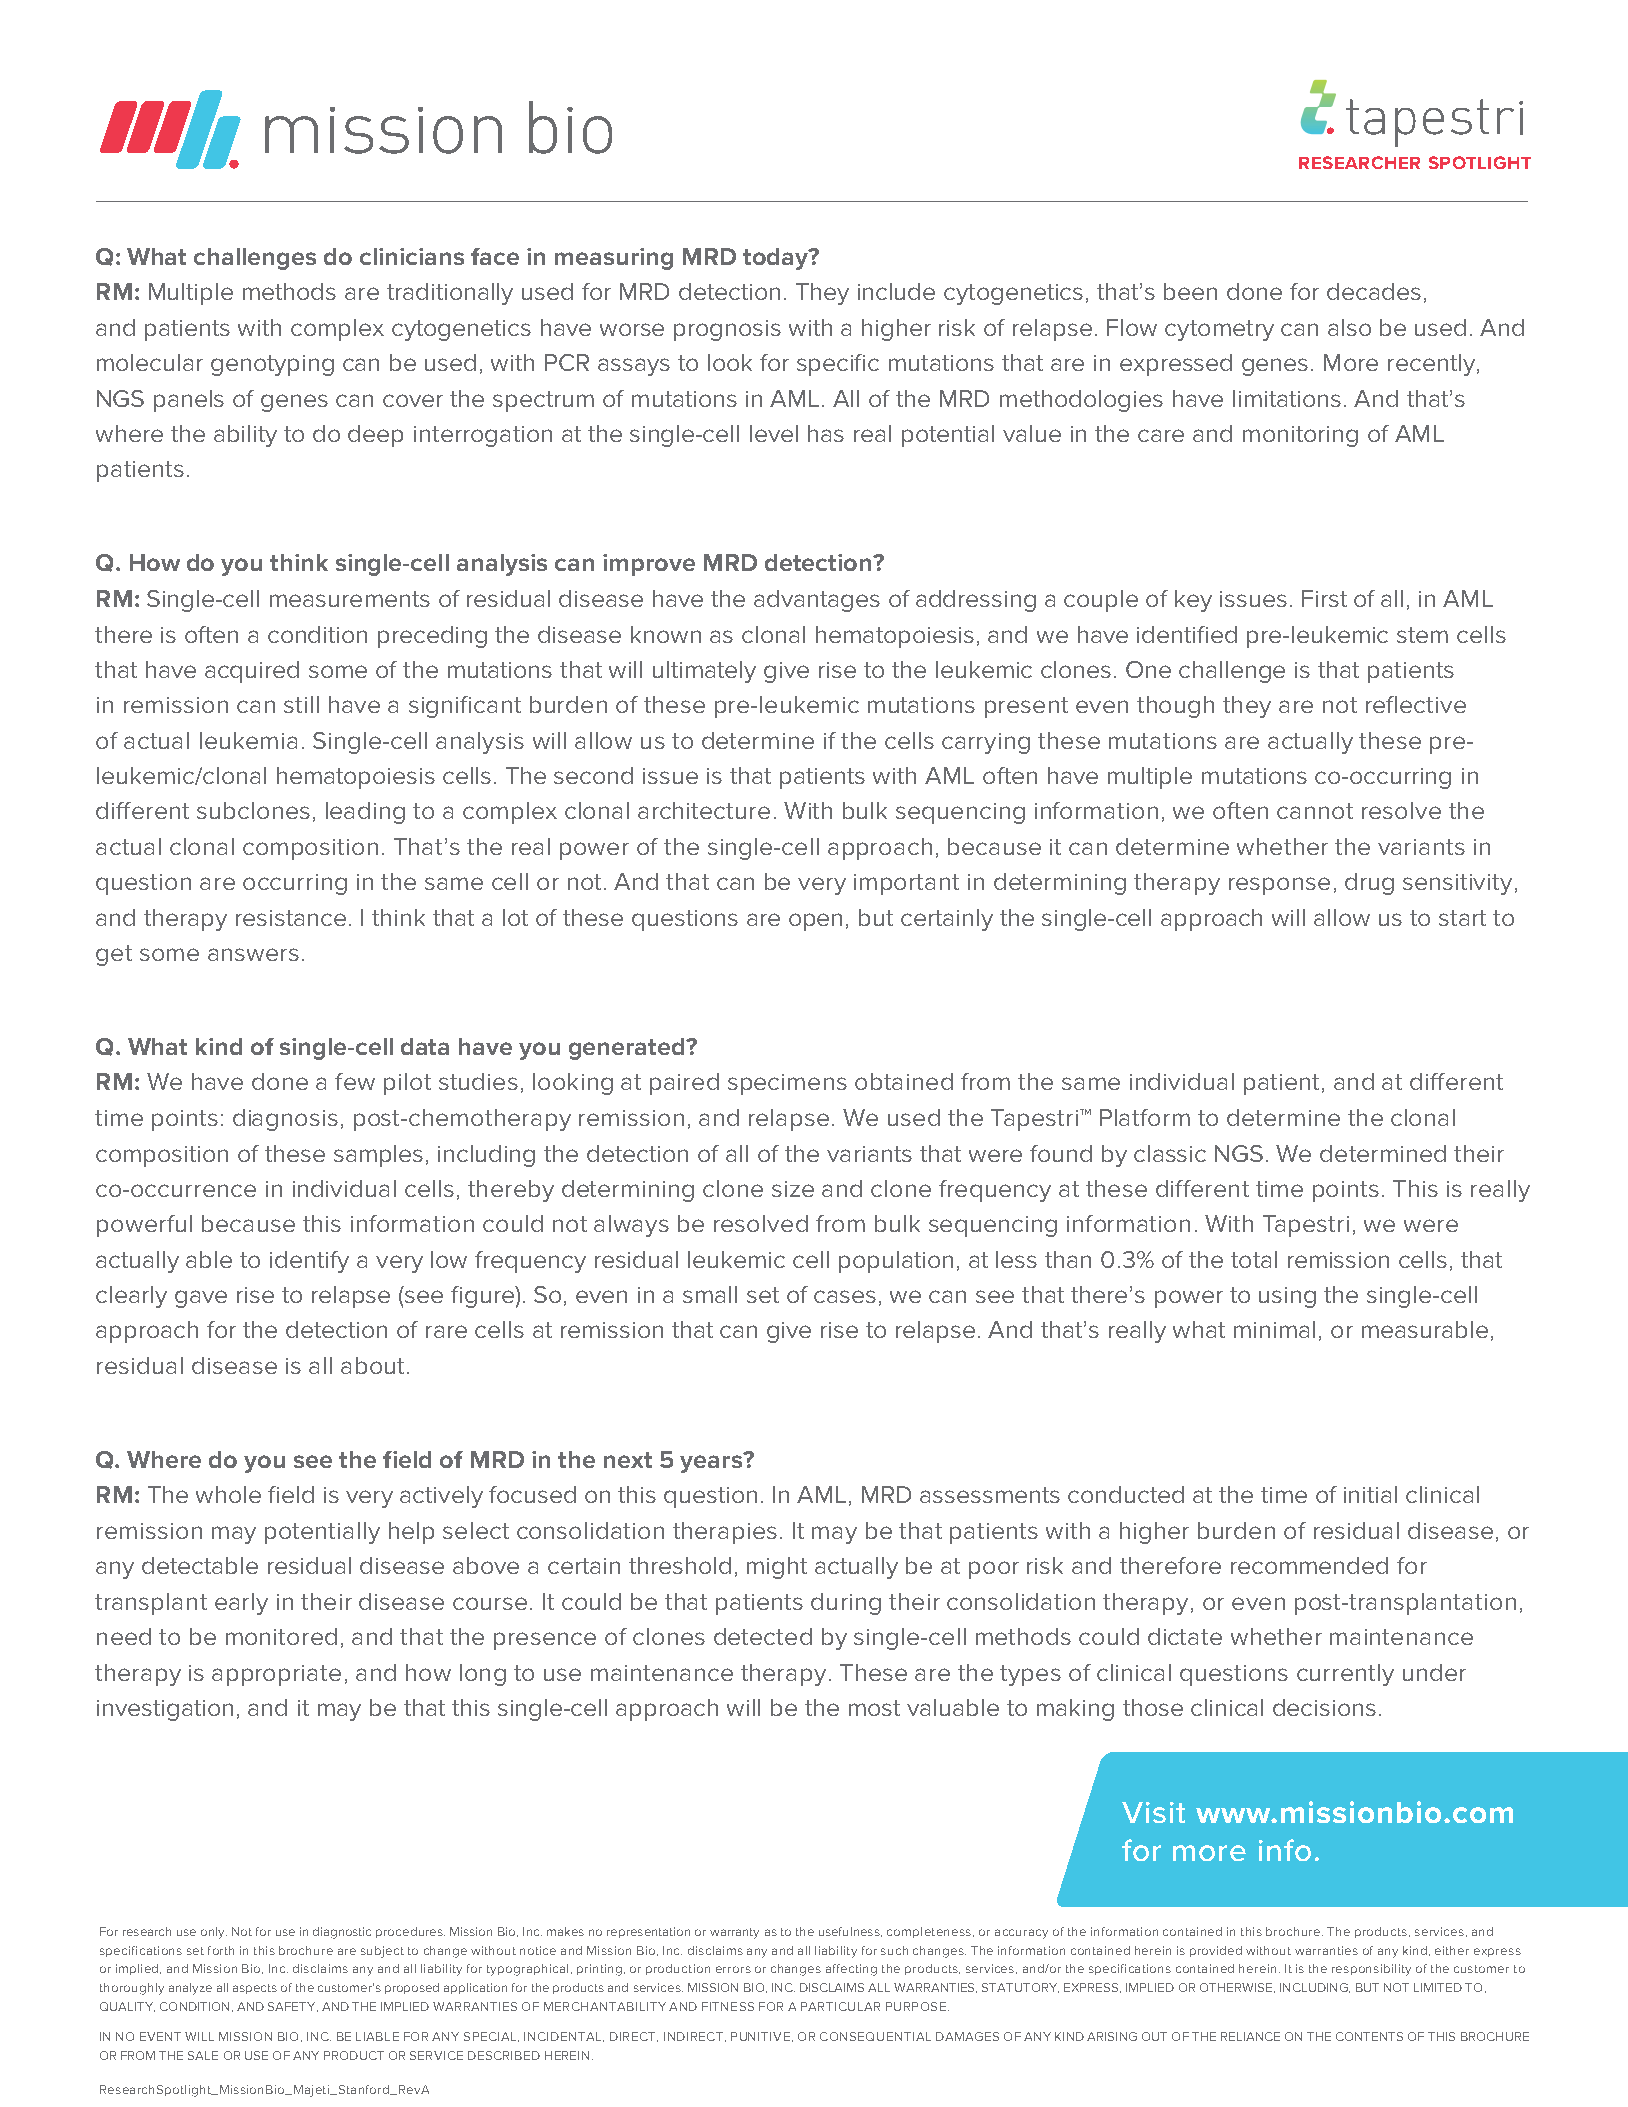 Image resolution: width=1628 pixels, height=2107 pixels. Describe the element at coordinates (1170, 1153) in the screenshot. I see `classic` at that location.
